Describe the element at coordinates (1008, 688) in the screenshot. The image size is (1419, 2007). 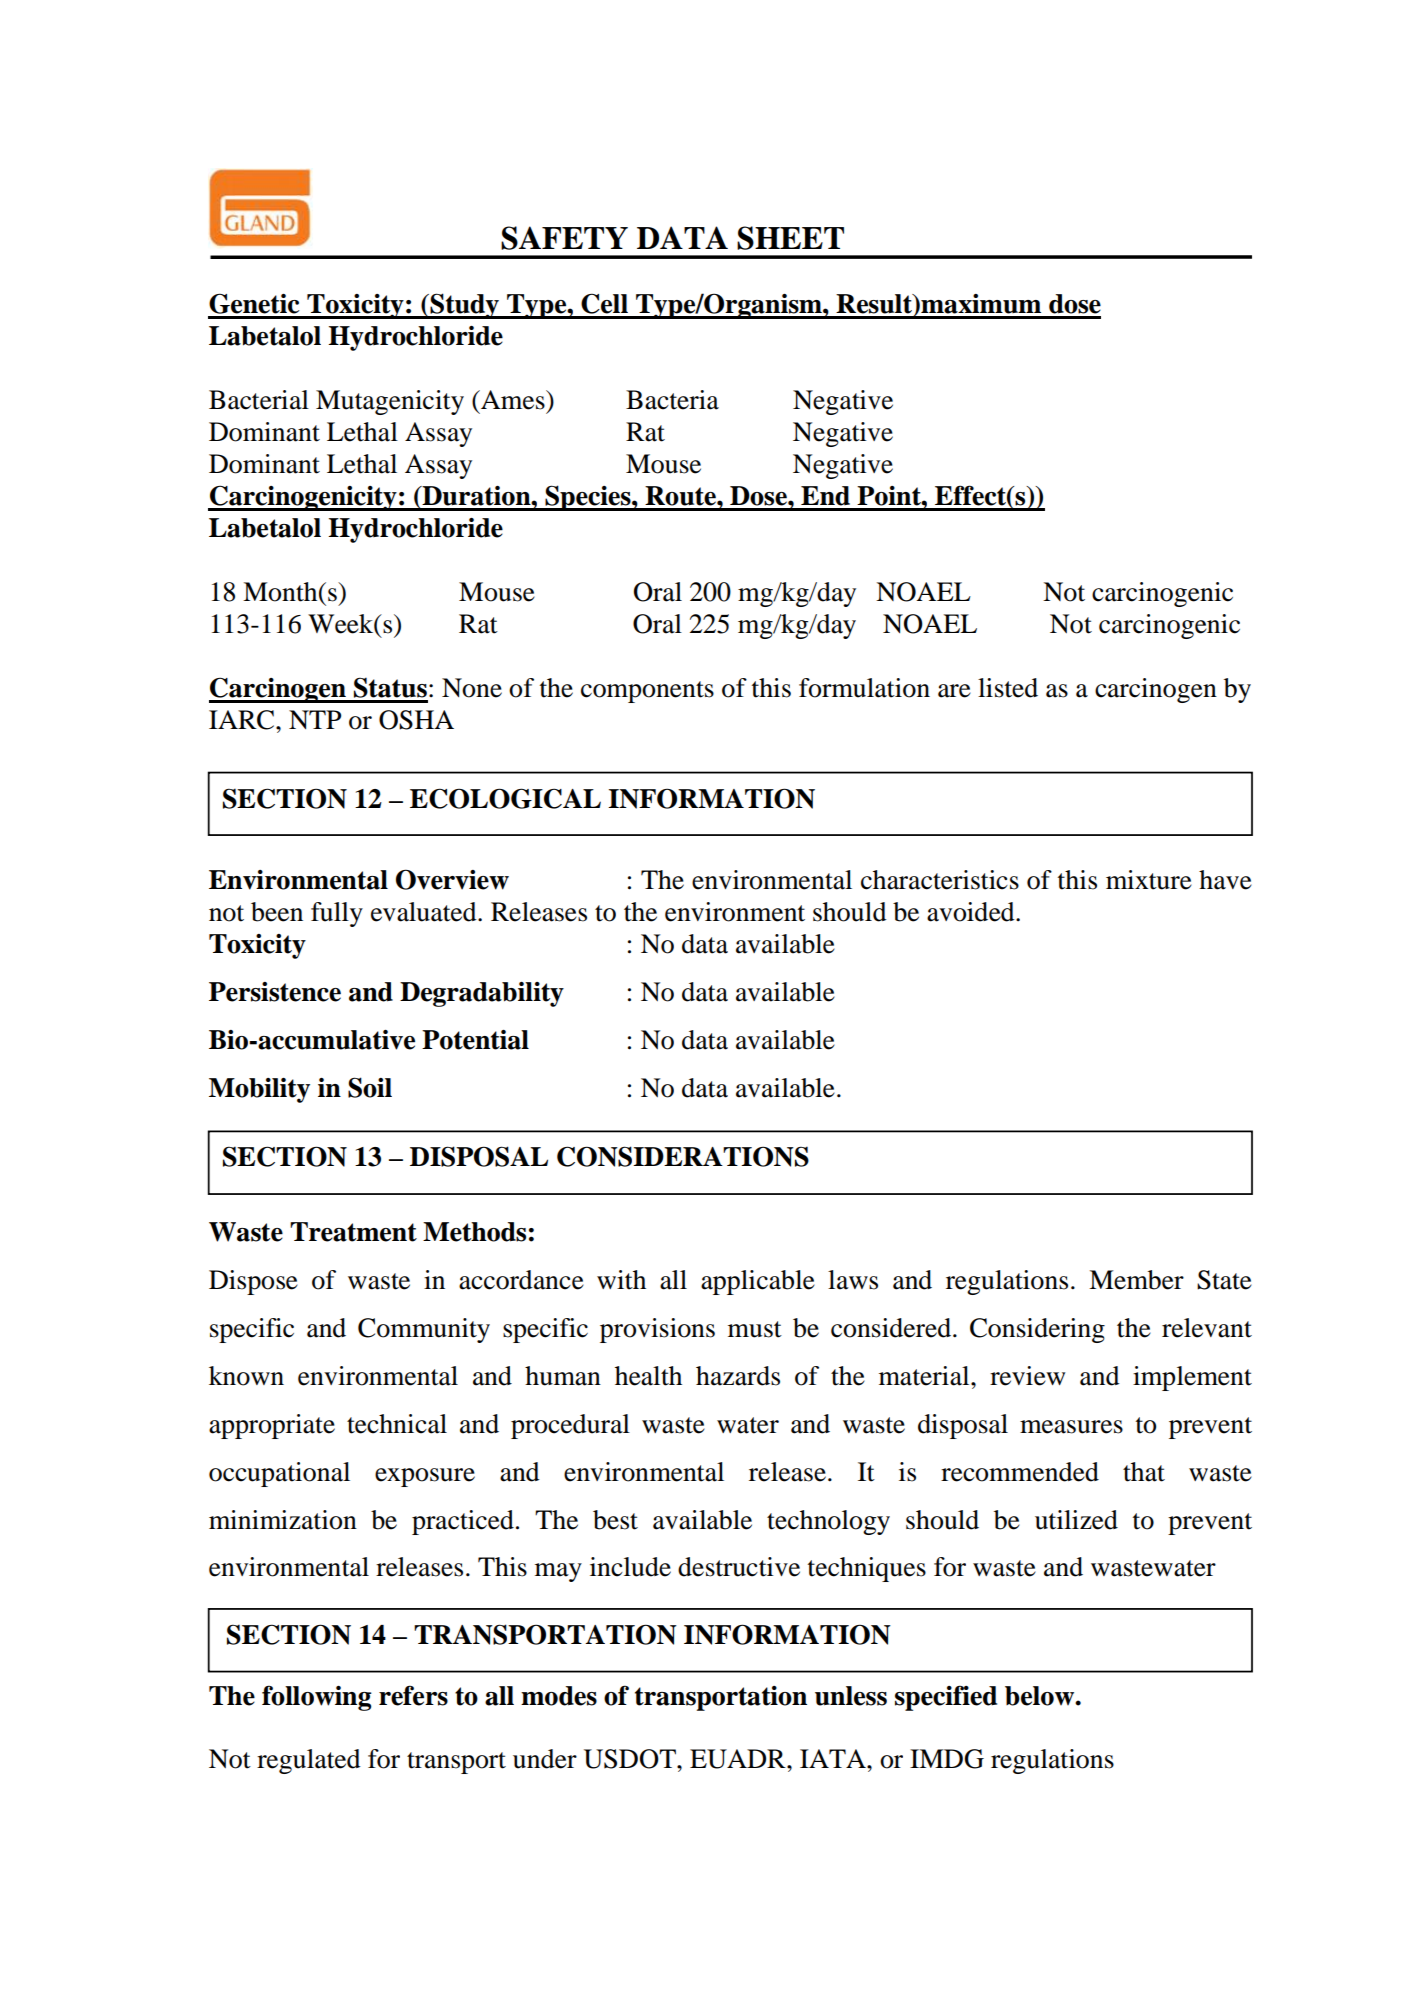
I see `listed` at that location.
